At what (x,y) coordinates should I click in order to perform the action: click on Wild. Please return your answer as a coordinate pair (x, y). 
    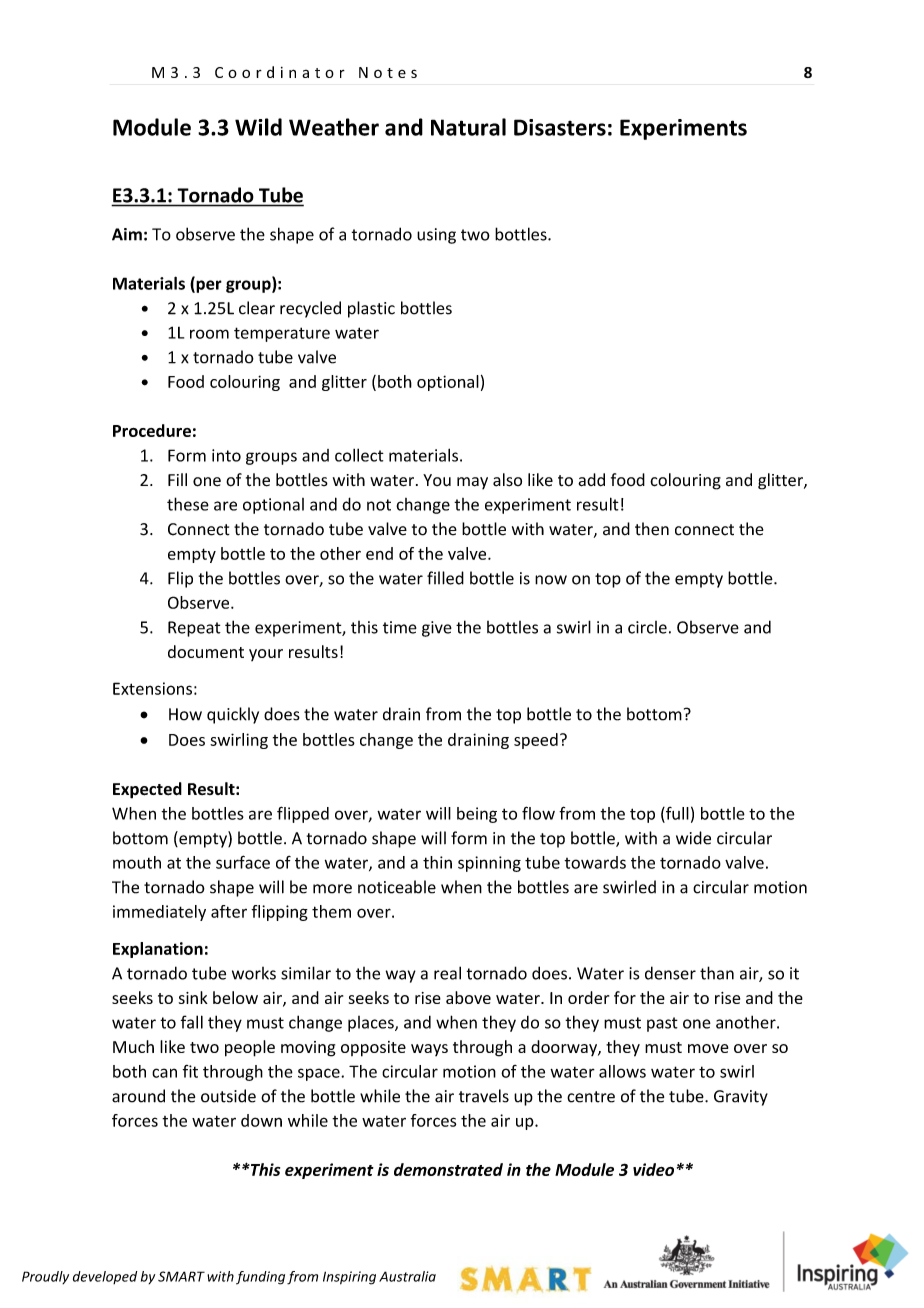
    Looking at the image, I should click on (258, 127).
